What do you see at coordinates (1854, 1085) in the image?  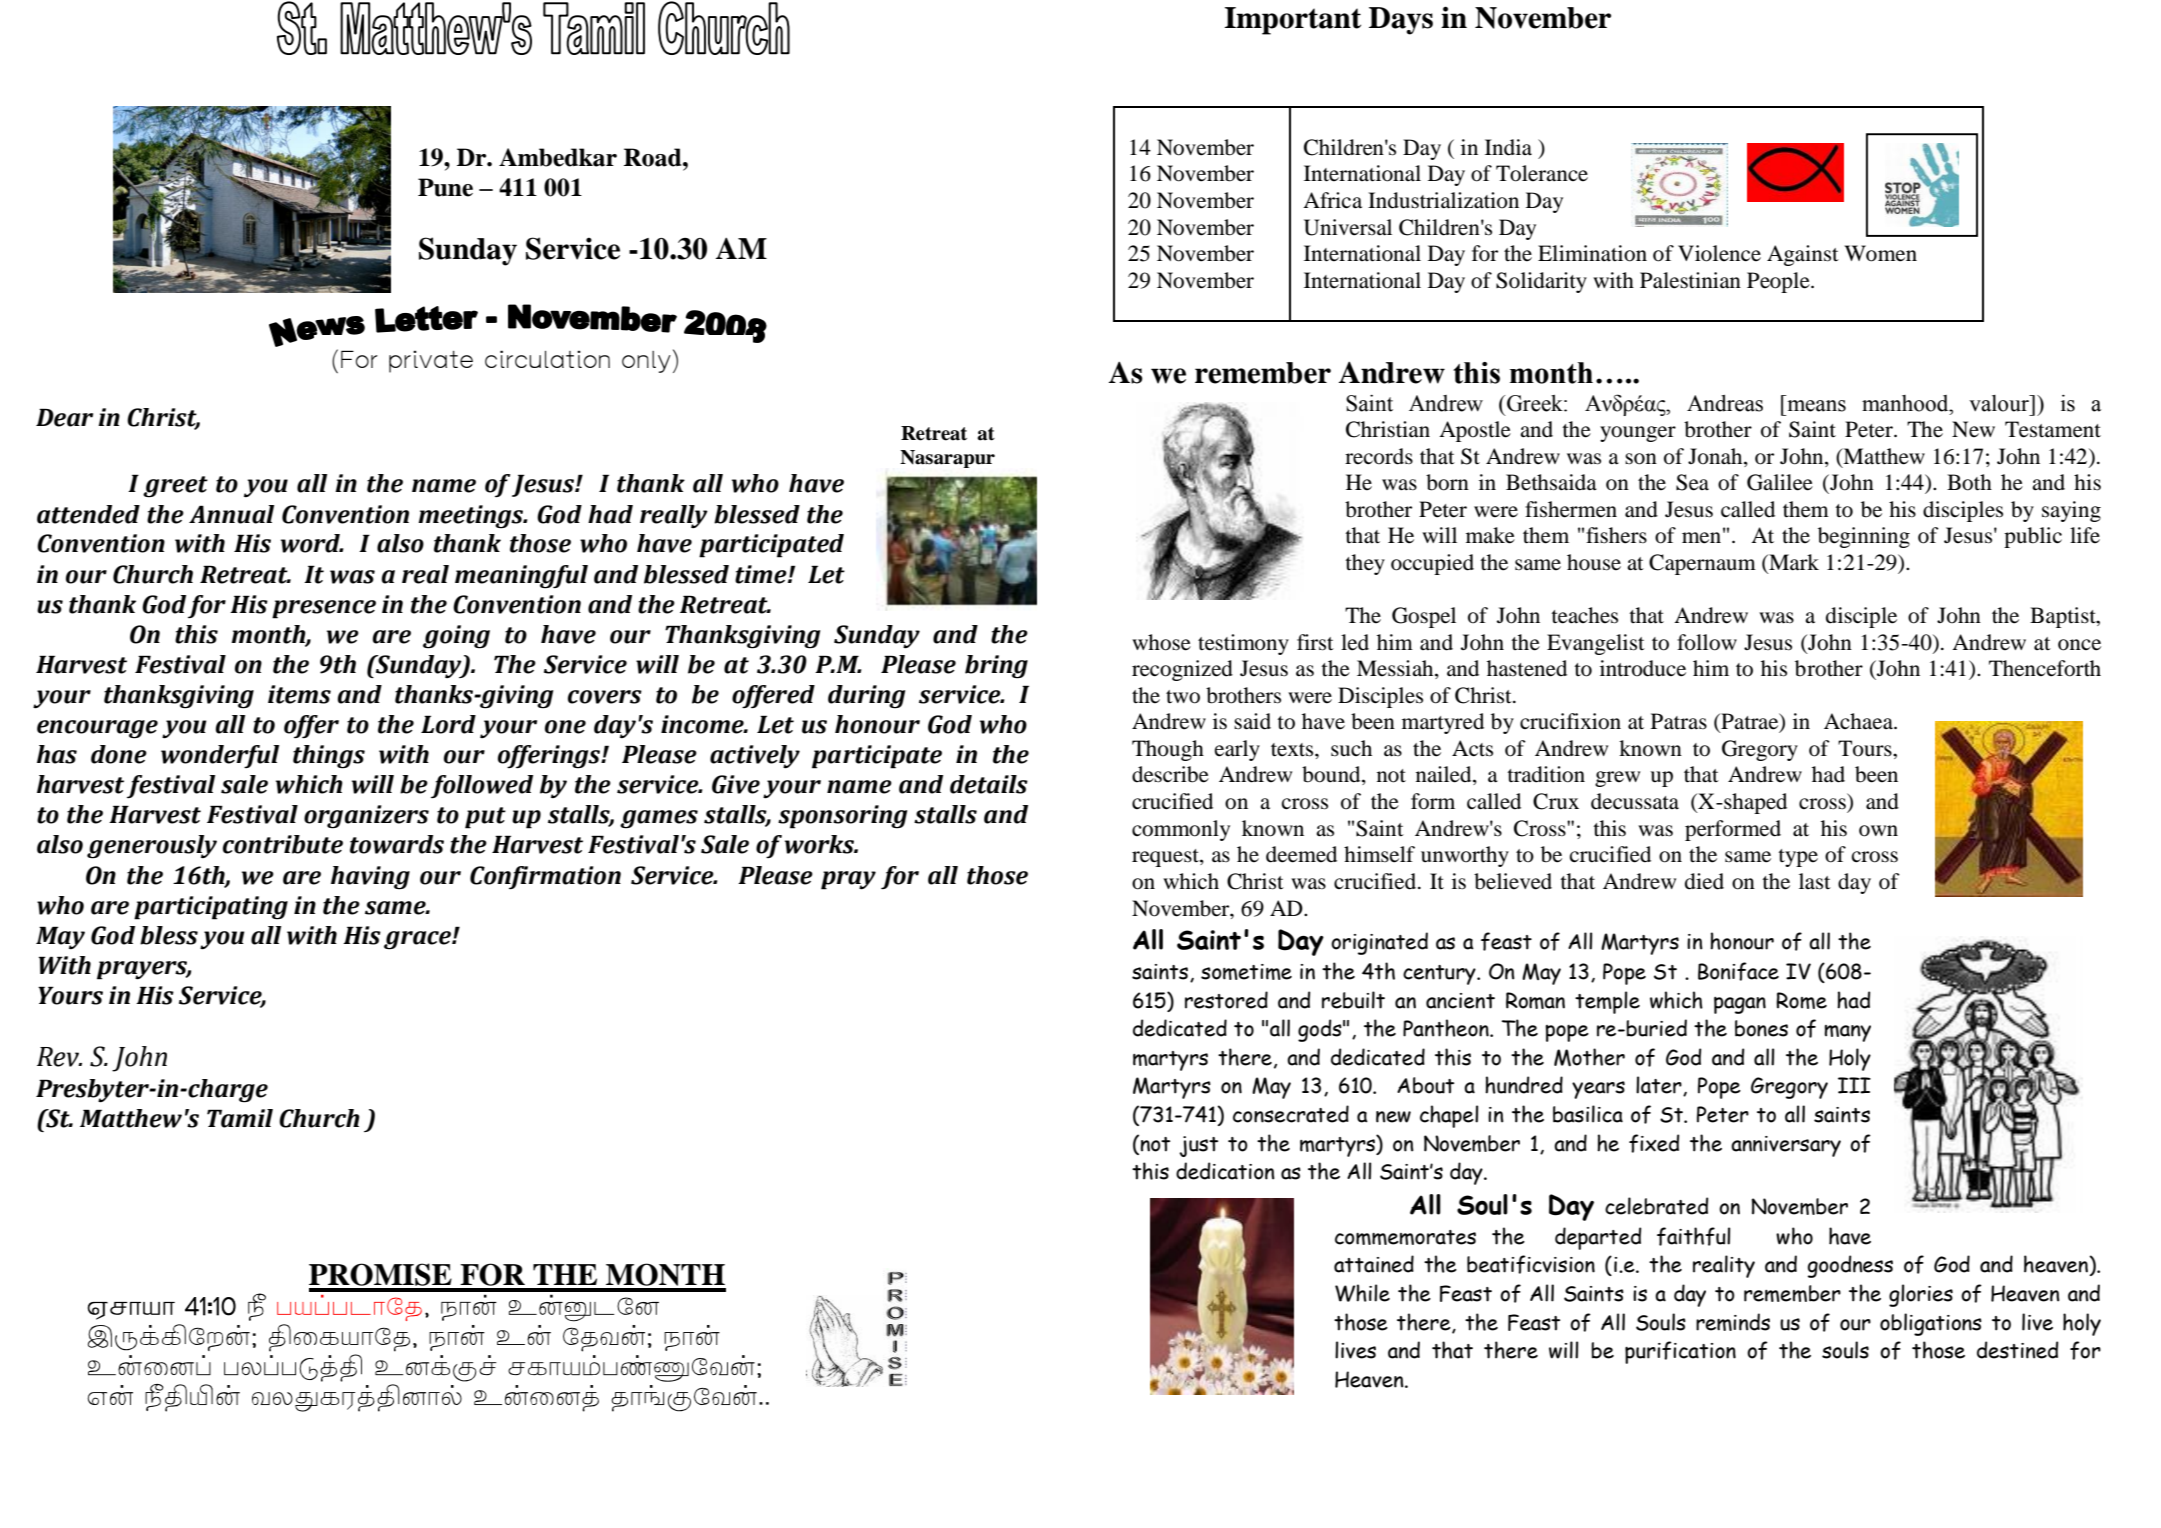 I see `III` at bounding box center [1854, 1085].
